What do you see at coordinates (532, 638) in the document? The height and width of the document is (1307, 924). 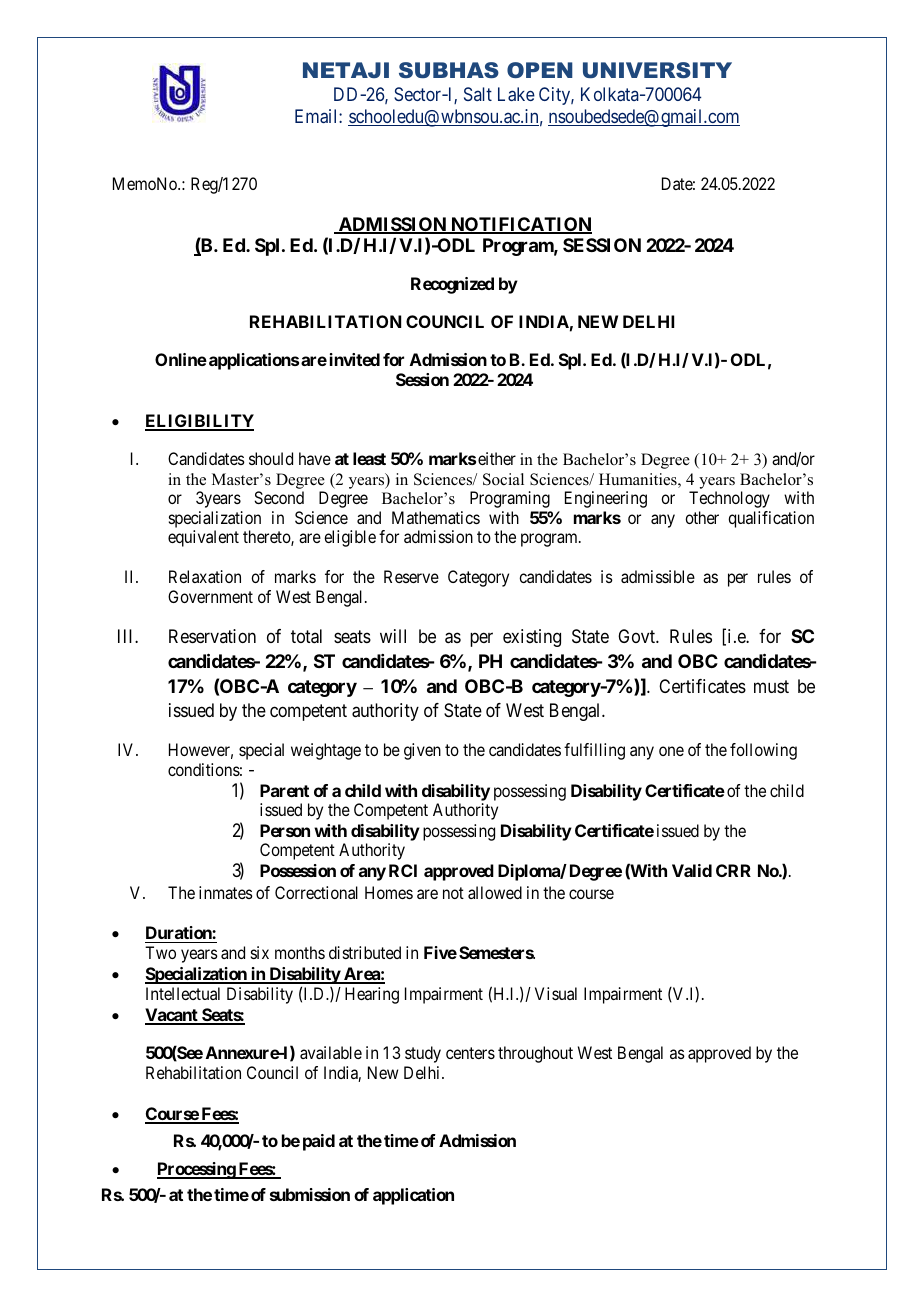 I see `existing` at bounding box center [532, 638].
